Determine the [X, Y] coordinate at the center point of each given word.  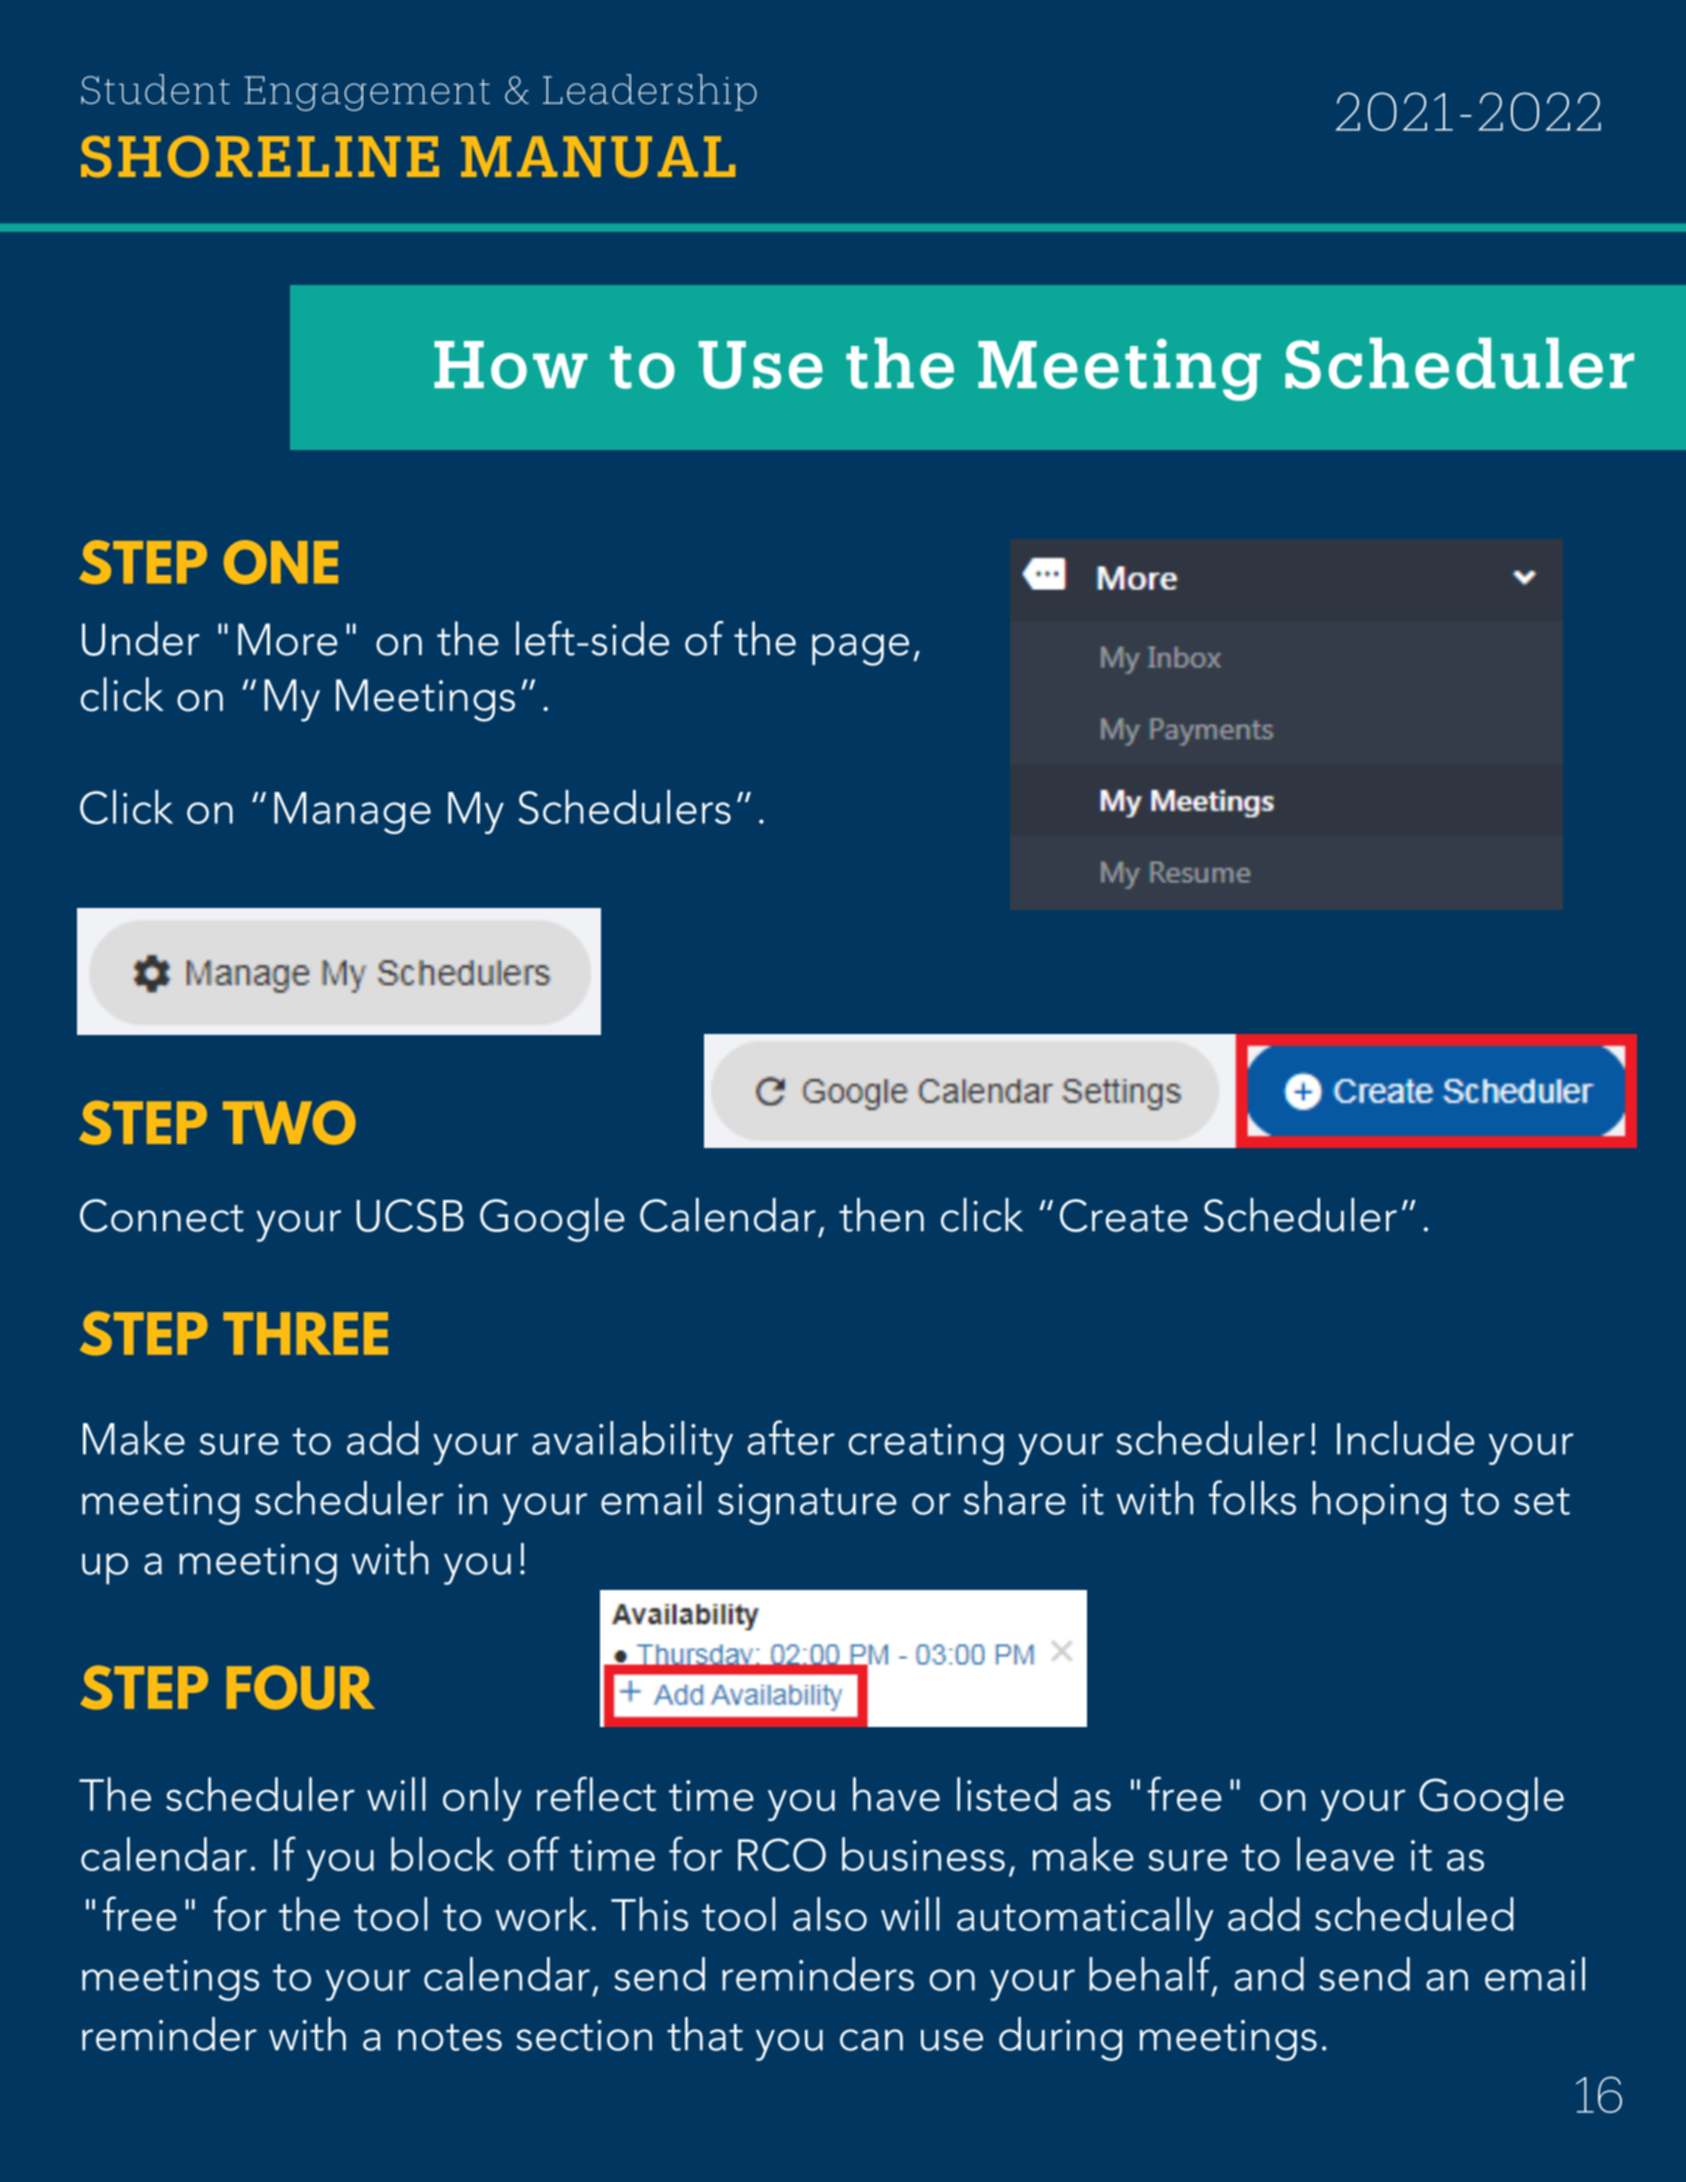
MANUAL [598, 157]
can [871, 2040]
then [881, 1215]
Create [1124, 1215]
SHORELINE [260, 157]
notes [450, 2037]
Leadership [650, 92]
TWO [289, 1123]
